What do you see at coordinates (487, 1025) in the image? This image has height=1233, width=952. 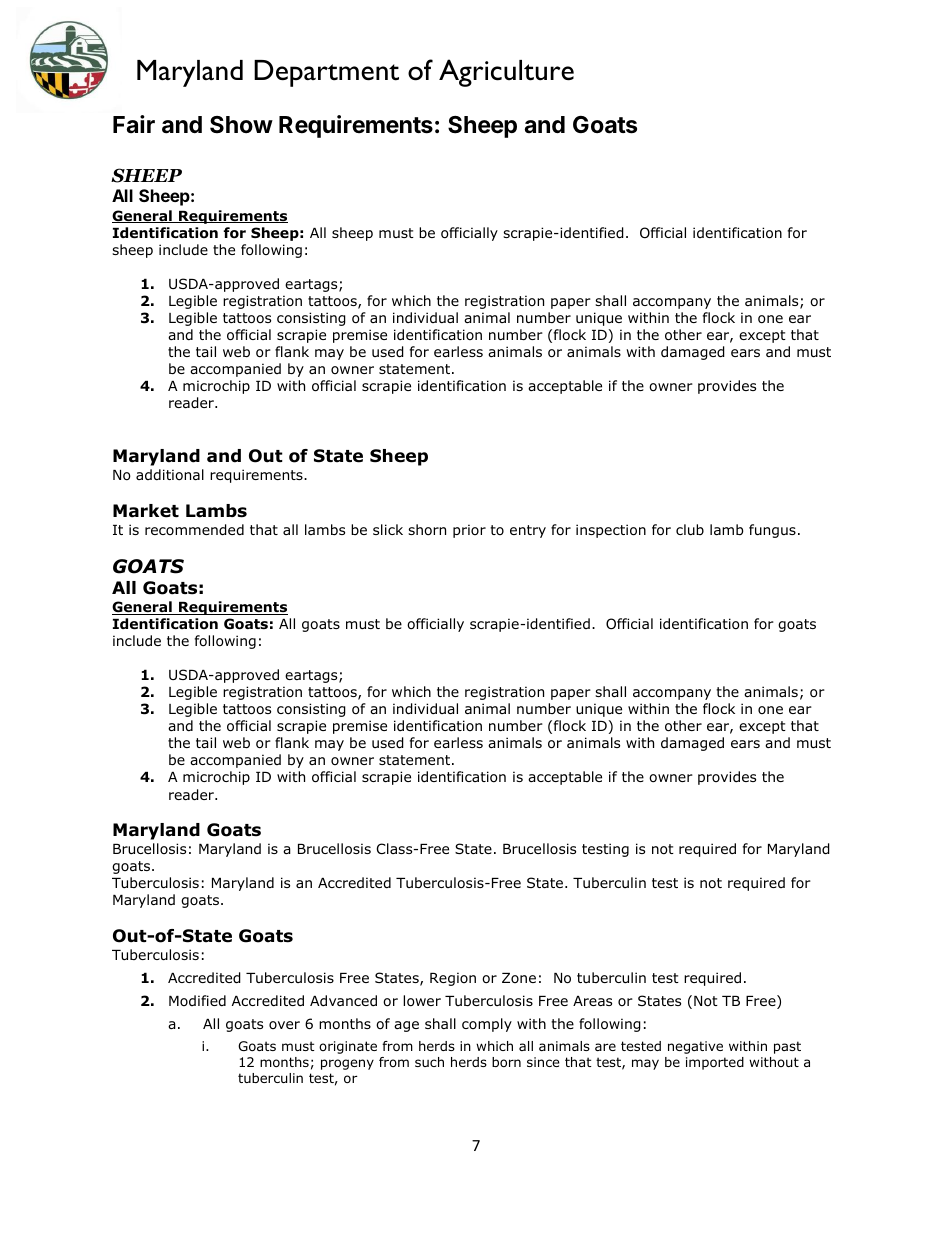 I see `comply` at bounding box center [487, 1025].
